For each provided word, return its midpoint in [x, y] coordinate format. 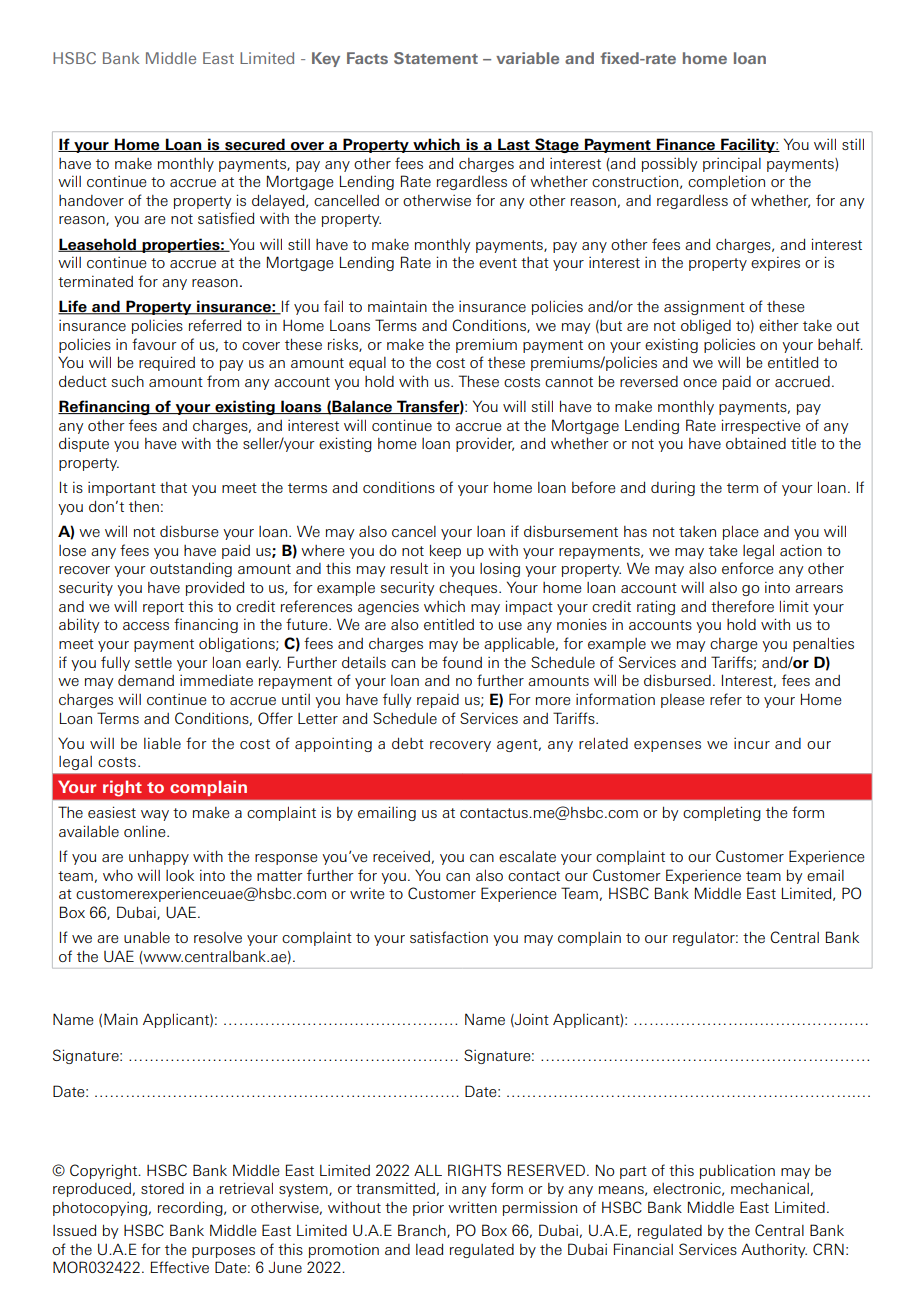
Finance [686, 145]
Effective [180, 1267]
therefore [742, 606]
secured [255, 145]
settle [153, 662]
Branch [423, 1231]
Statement [436, 58]
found [462, 662]
